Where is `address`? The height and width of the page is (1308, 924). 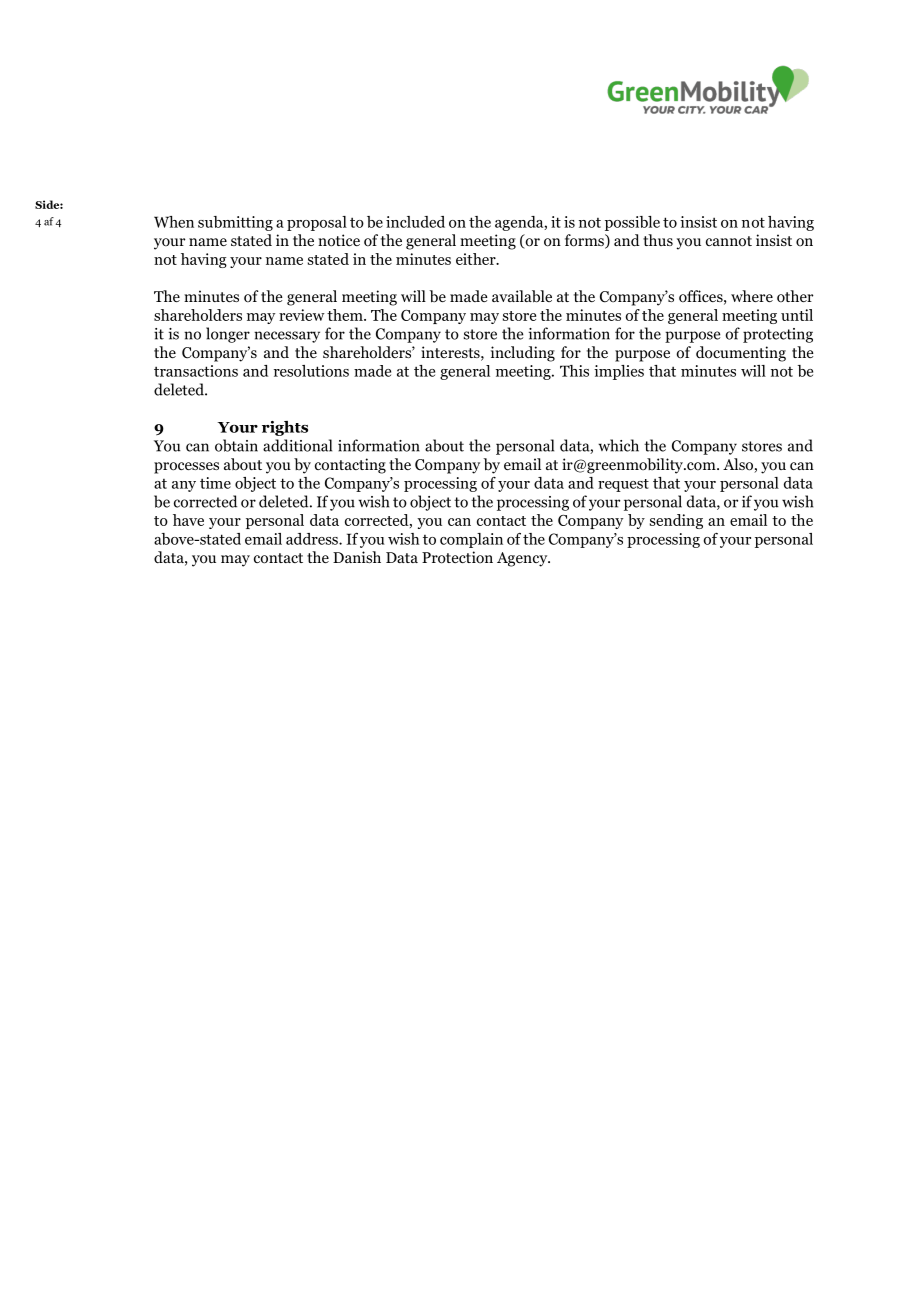 address is located at coordinates (313, 539).
